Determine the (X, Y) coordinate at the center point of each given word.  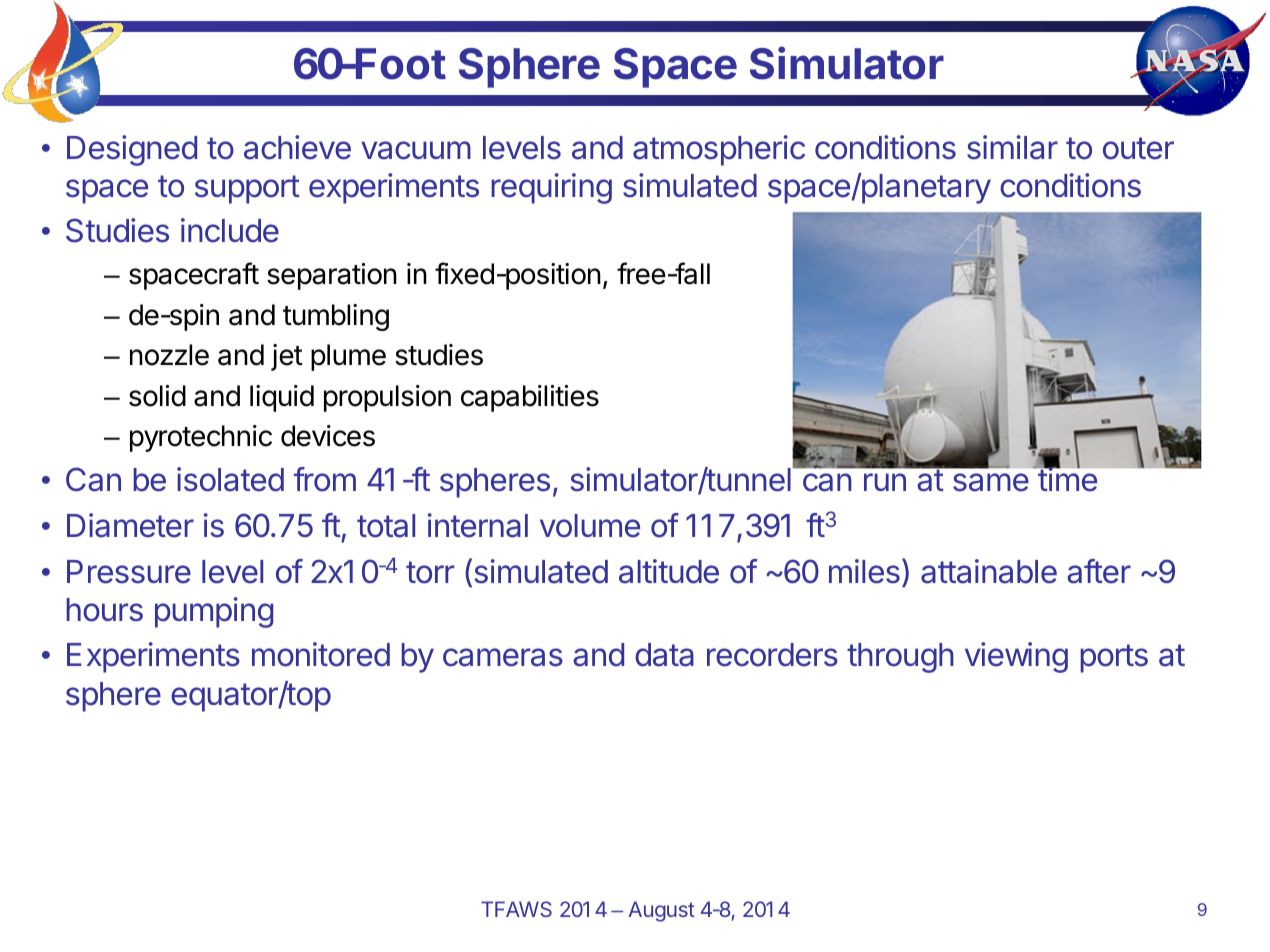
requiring (551, 188)
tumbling (336, 317)
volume (590, 526)
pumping (214, 612)
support (247, 189)
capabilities (530, 398)
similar (1012, 147)
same (991, 482)
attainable (989, 571)
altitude (669, 571)
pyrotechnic (201, 438)
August (661, 911)
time (1066, 479)
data (664, 655)
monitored (321, 654)
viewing (1016, 657)
